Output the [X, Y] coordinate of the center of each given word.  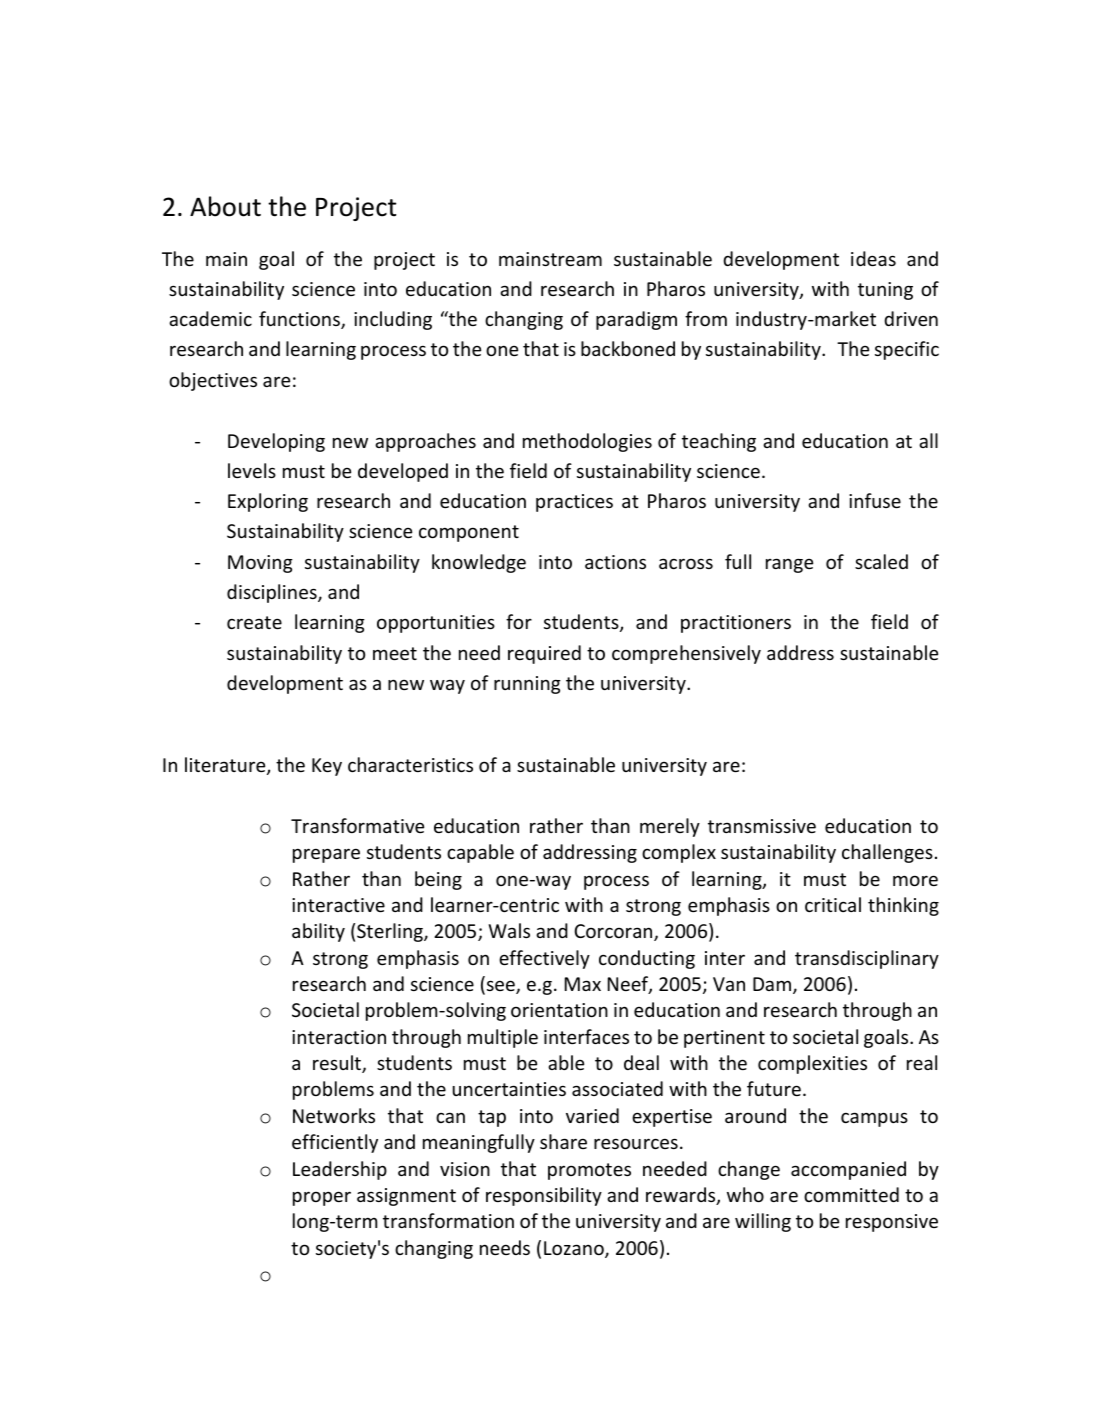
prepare [326, 855]
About [225, 206]
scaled [881, 561]
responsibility [544, 1196]
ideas [873, 258]
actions [615, 562]
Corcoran [614, 932]
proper [322, 1198]
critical [833, 904]
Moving [260, 564]
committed [851, 1194]
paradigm [636, 320]
